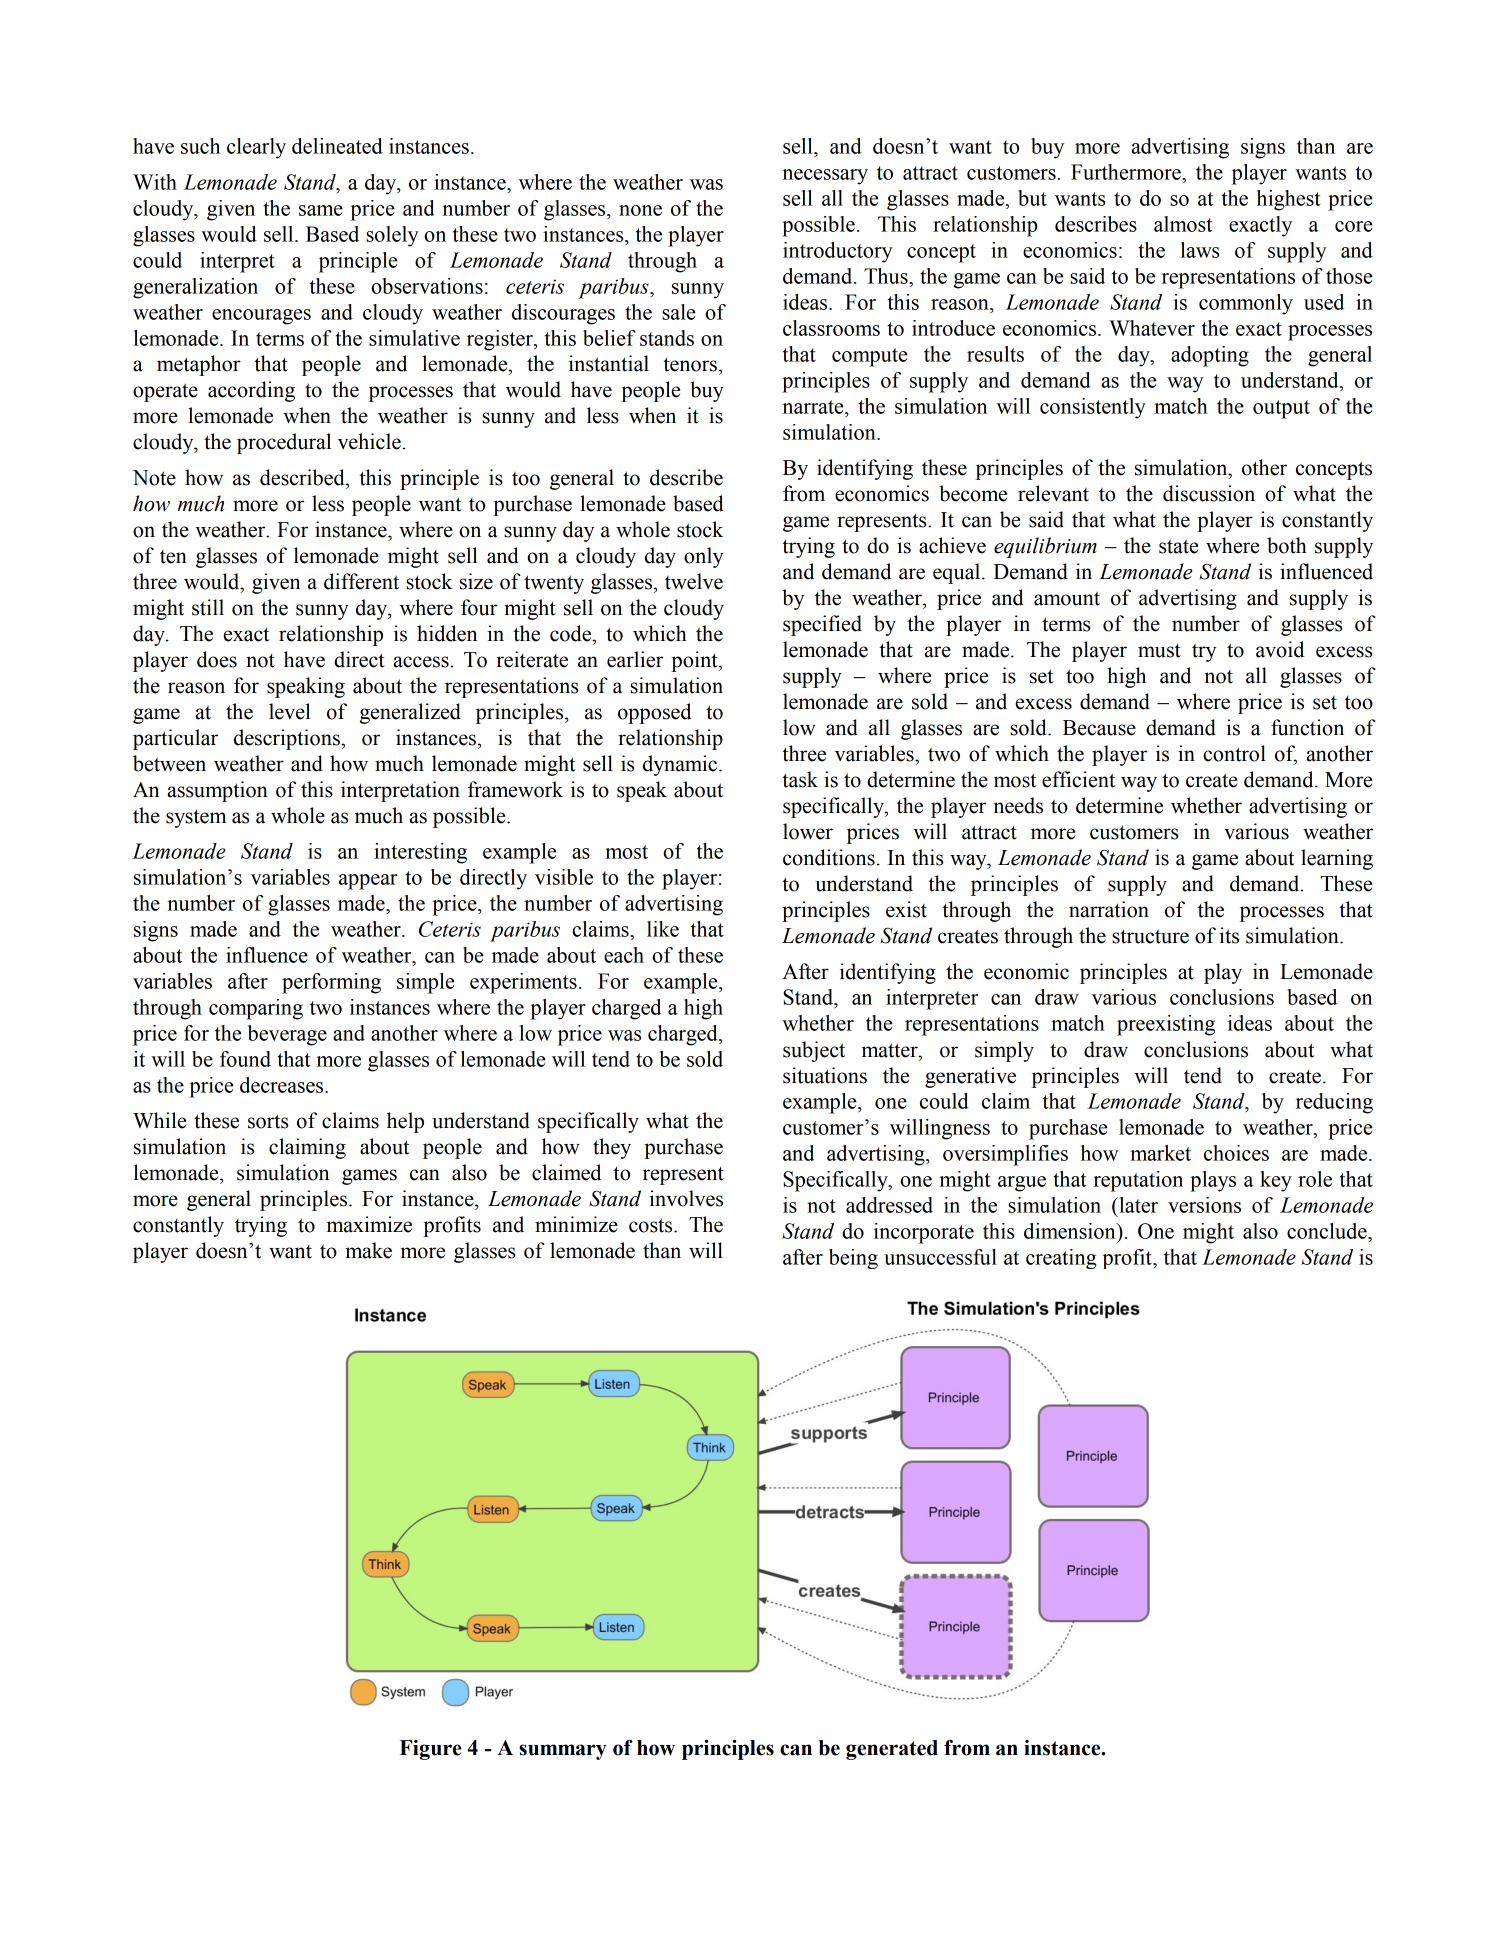  Describe the element at coordinates (331, 983) in the page. I see `performing` at that location.
